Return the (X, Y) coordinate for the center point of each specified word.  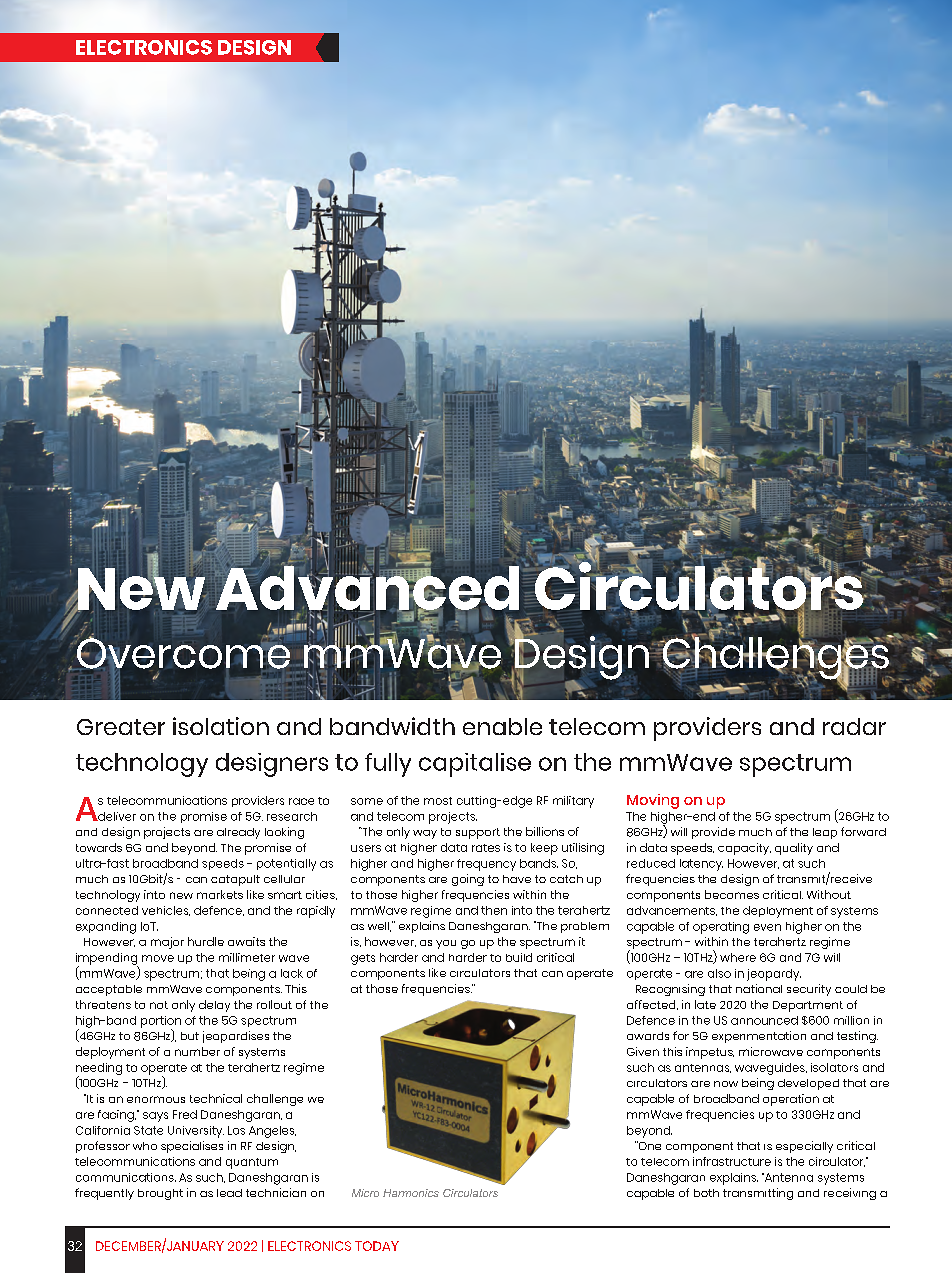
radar (854, 726)
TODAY (377, 1246)
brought (160, 1194)
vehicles (166, 911)
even (767, 927)
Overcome (182, 653)
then (494, 910)
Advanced (366, 587)
